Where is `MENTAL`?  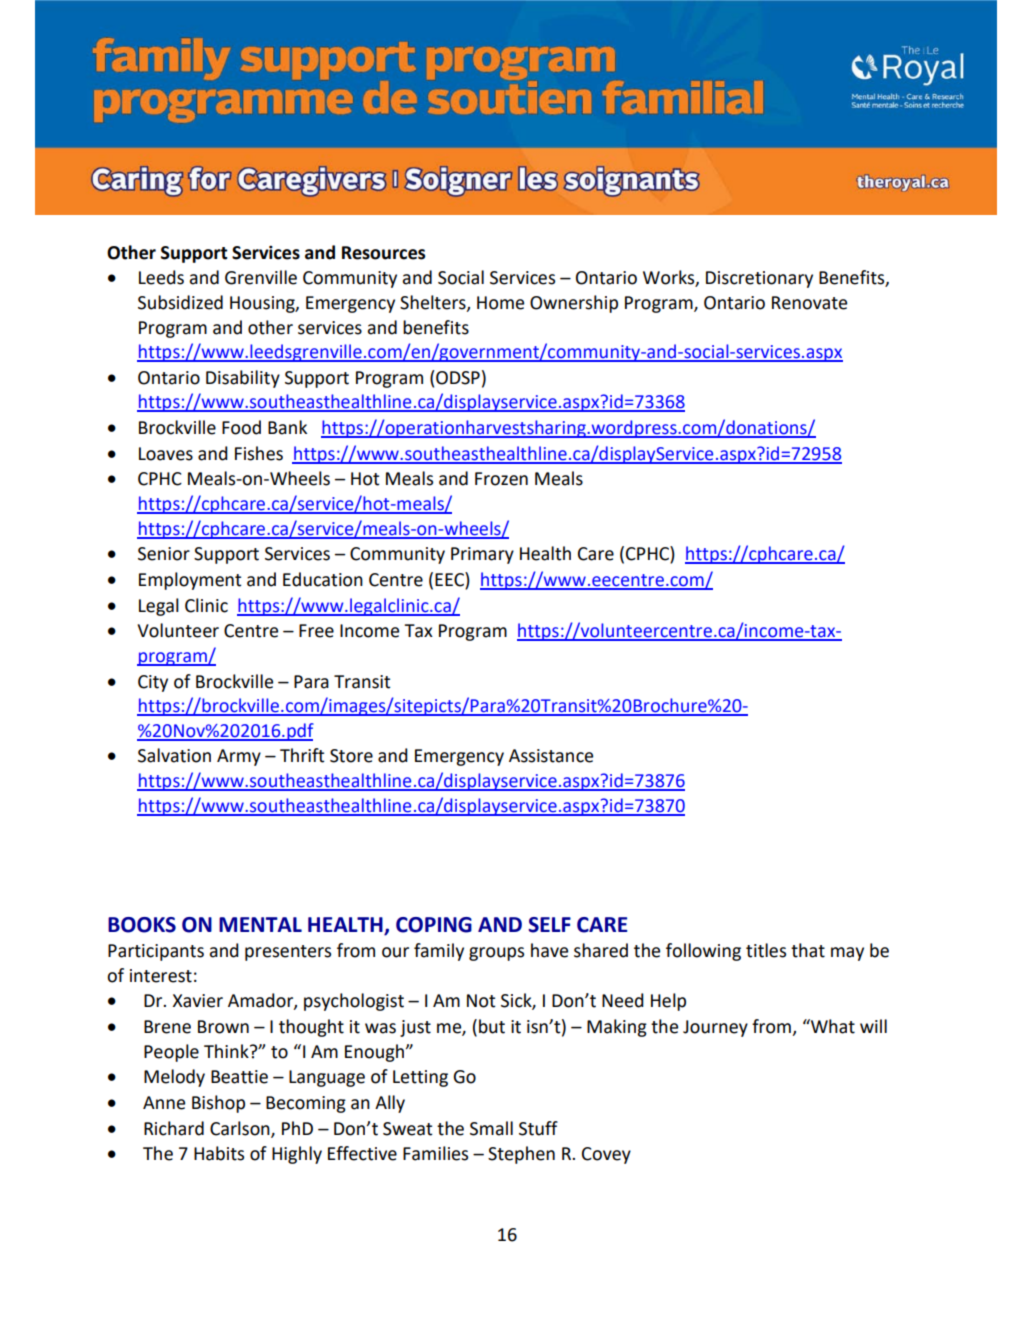 MENTAL is located at coordinates (260, 924).
